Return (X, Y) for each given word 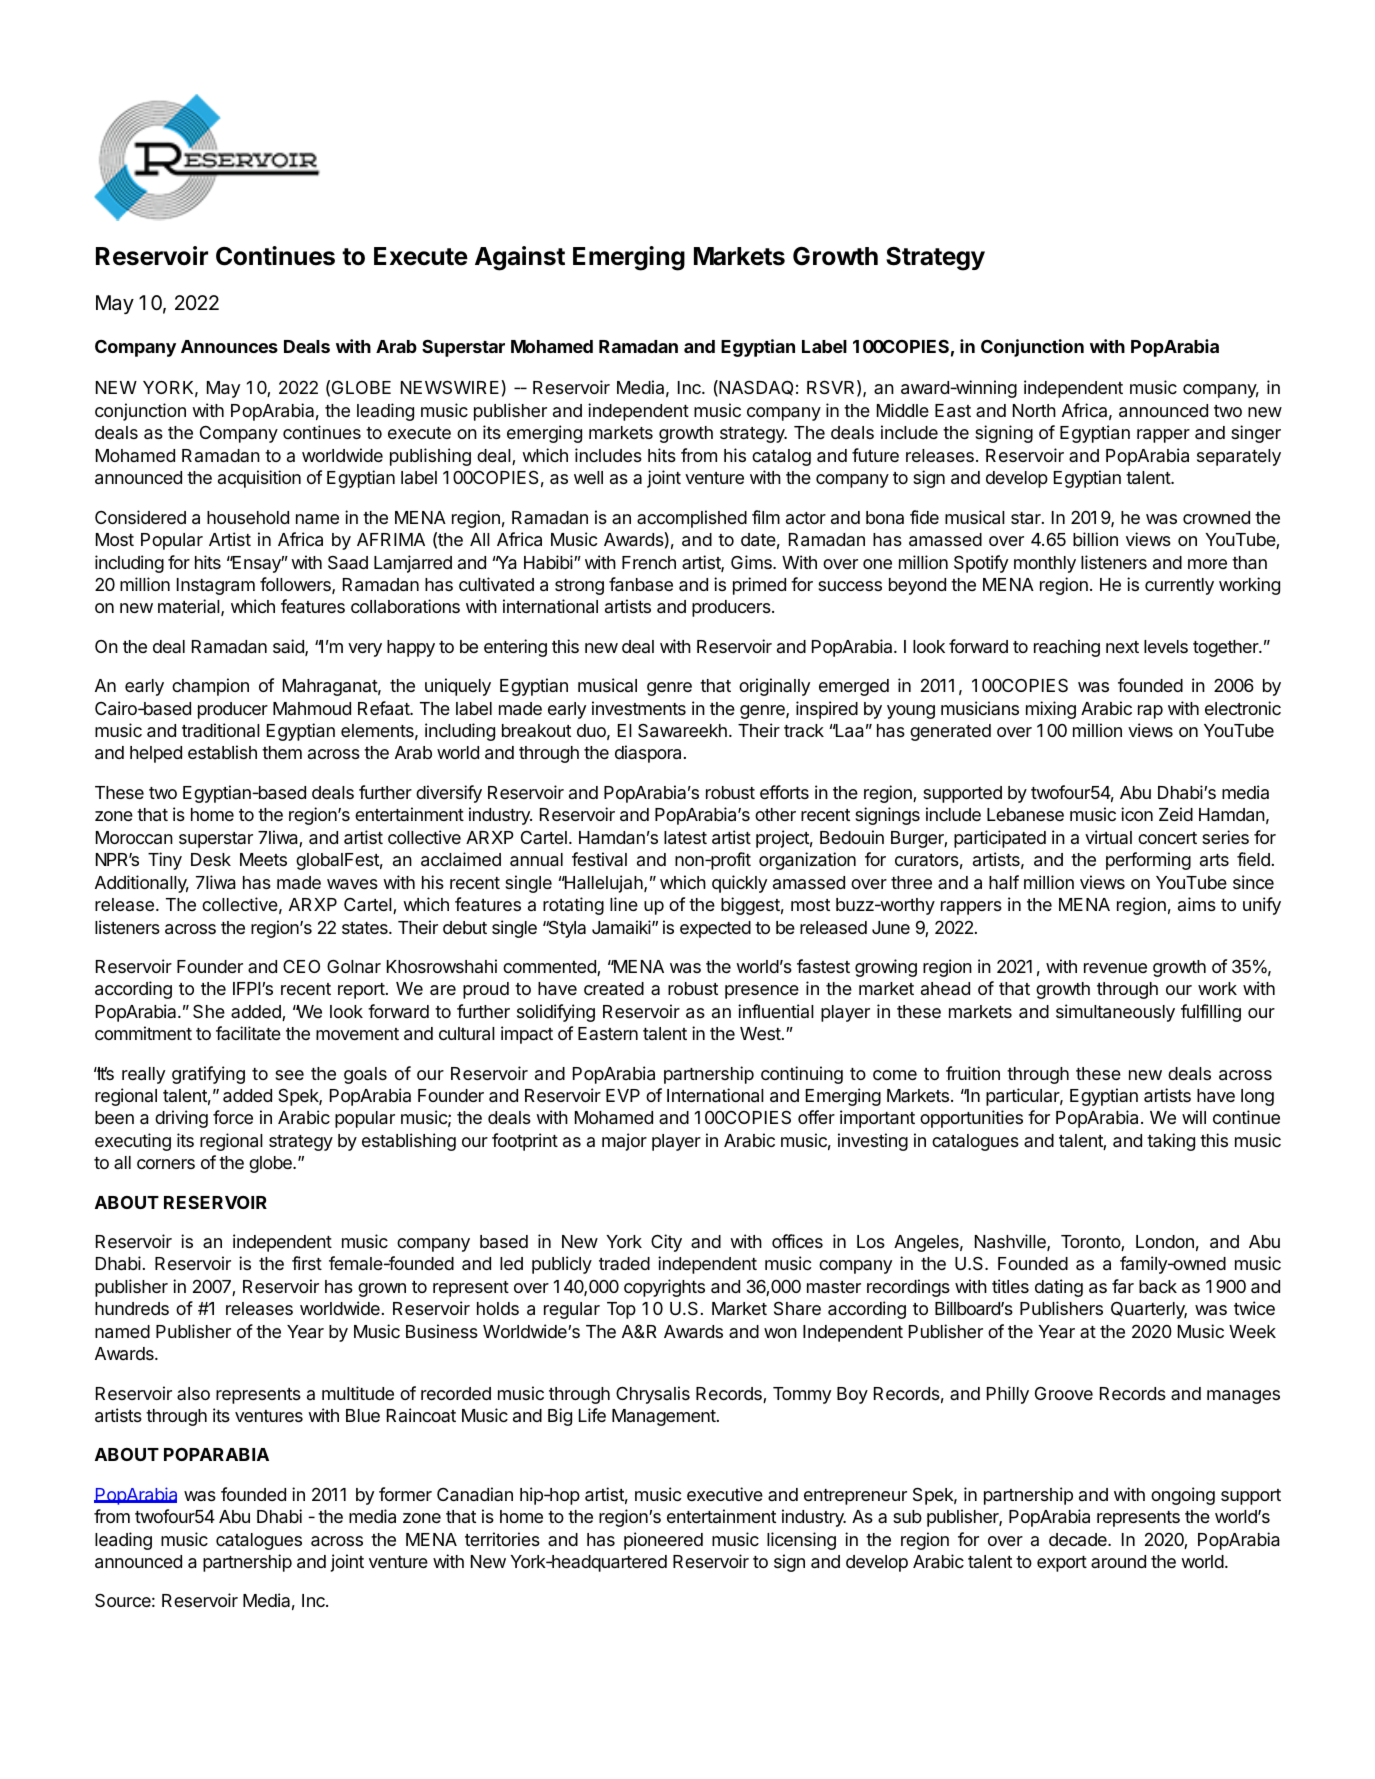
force (233, 1117)
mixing (1051, 710)
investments (639, 708)
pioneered (663, 1541)
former (405, 1494)
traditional (221, 730)
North (1034, 410)
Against (520, 258)
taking (1171, 1142)
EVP (623, 1095)
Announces (229, 346)
